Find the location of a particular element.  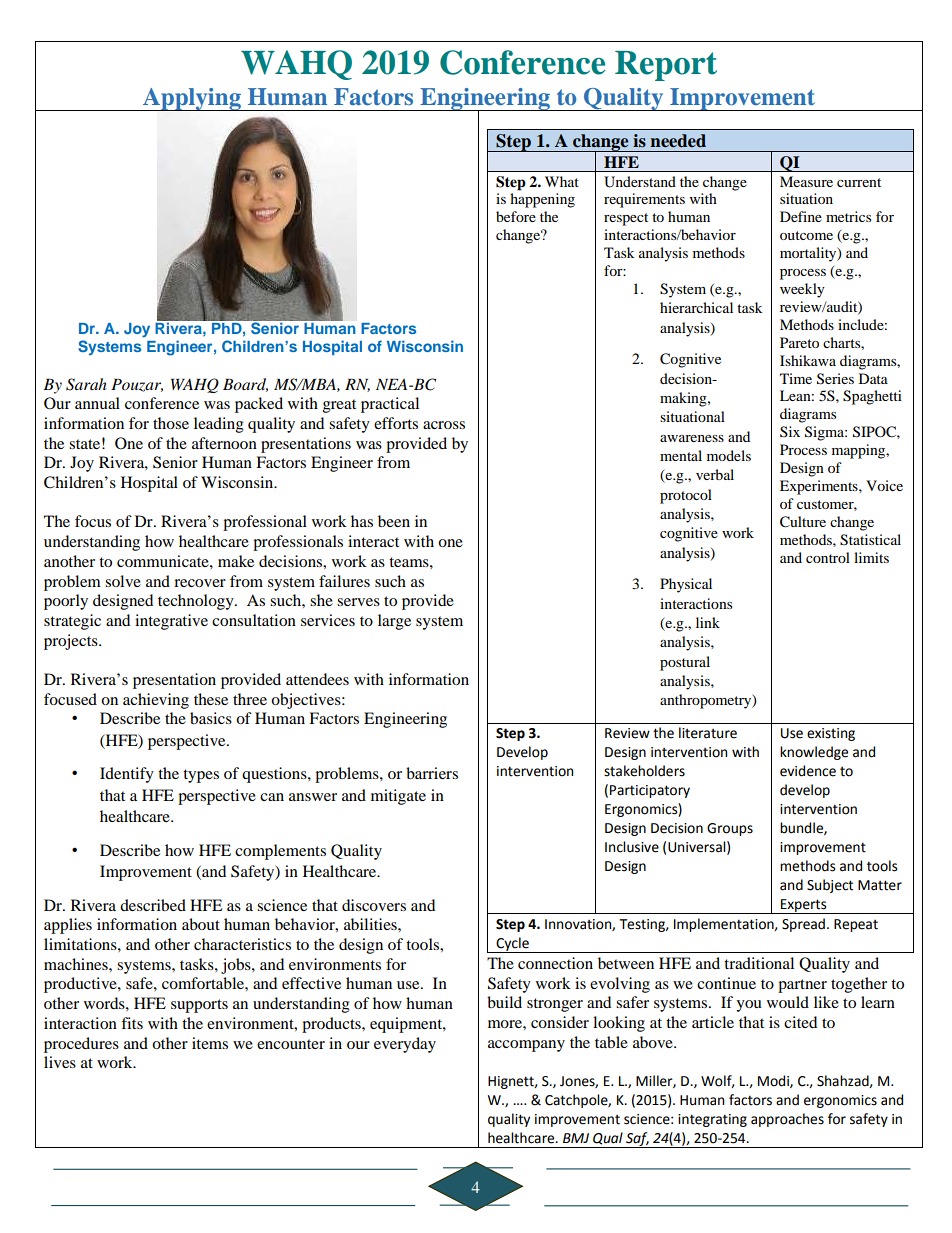

accompany is located at coordinates (526, 1046).
